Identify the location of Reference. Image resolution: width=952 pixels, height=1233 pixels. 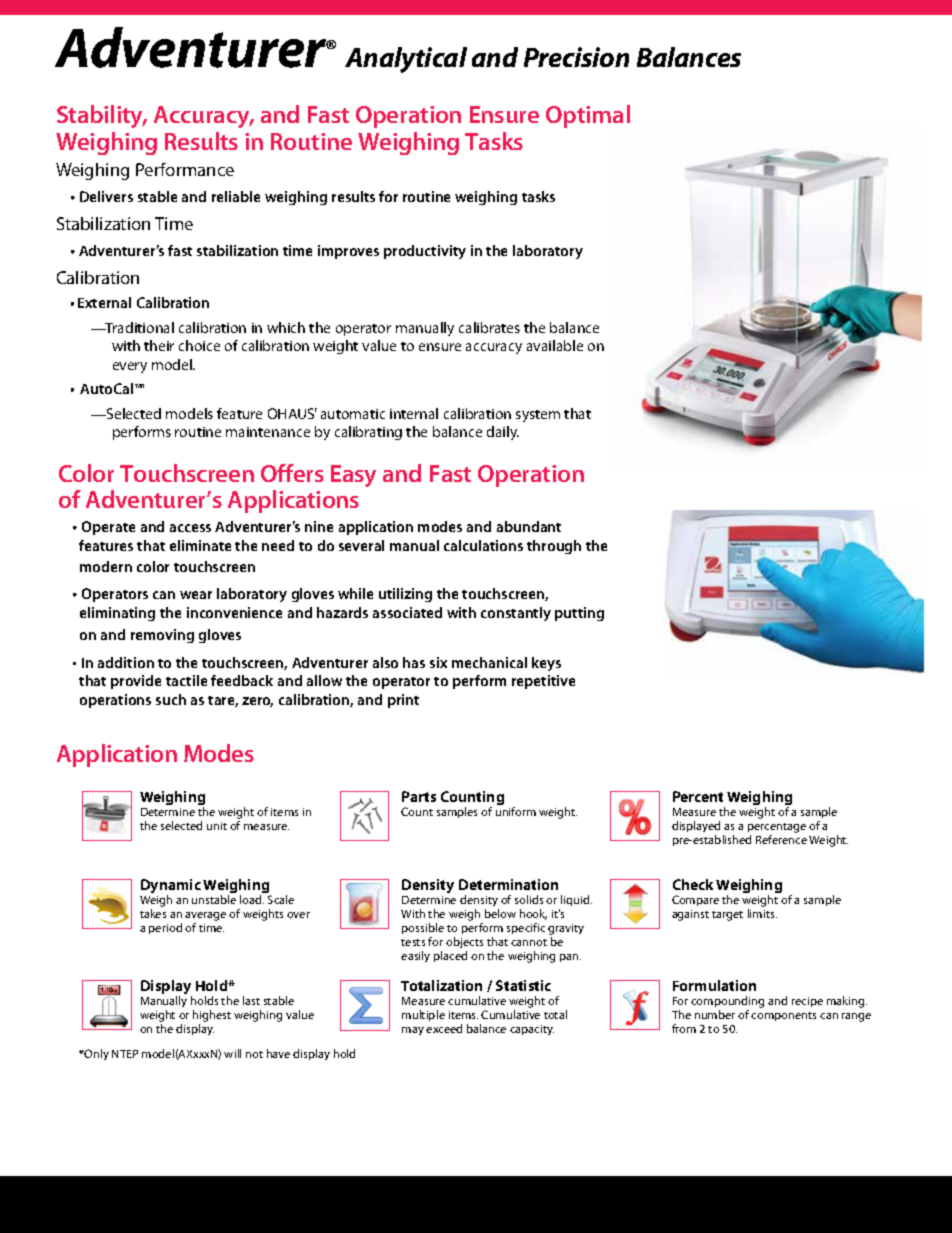
(781, 839).
